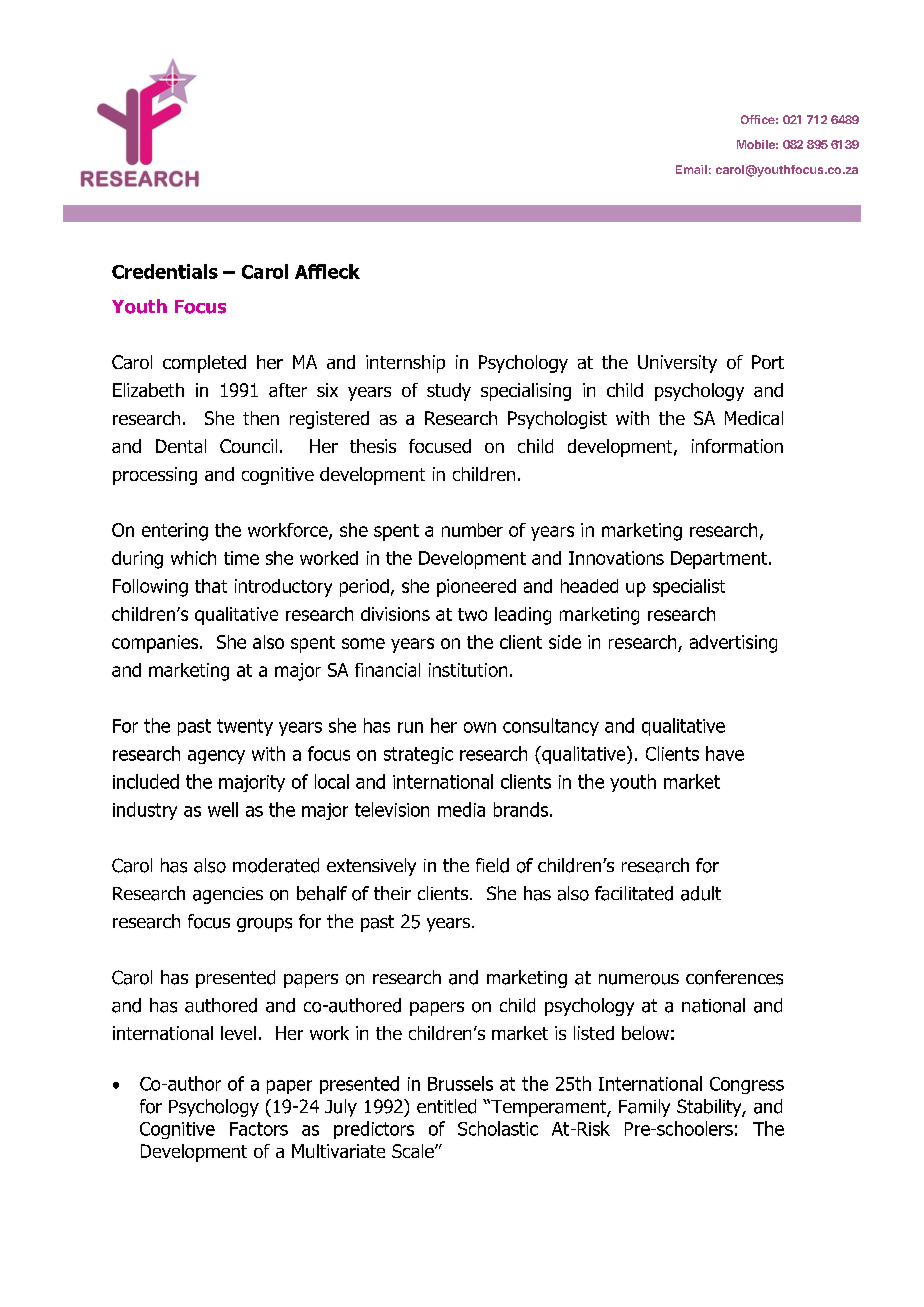 The height and width of the screenshot is (1307, 924). Describe the element at coordinates (492, 865) in the screenshot. I see `field` at that location.
